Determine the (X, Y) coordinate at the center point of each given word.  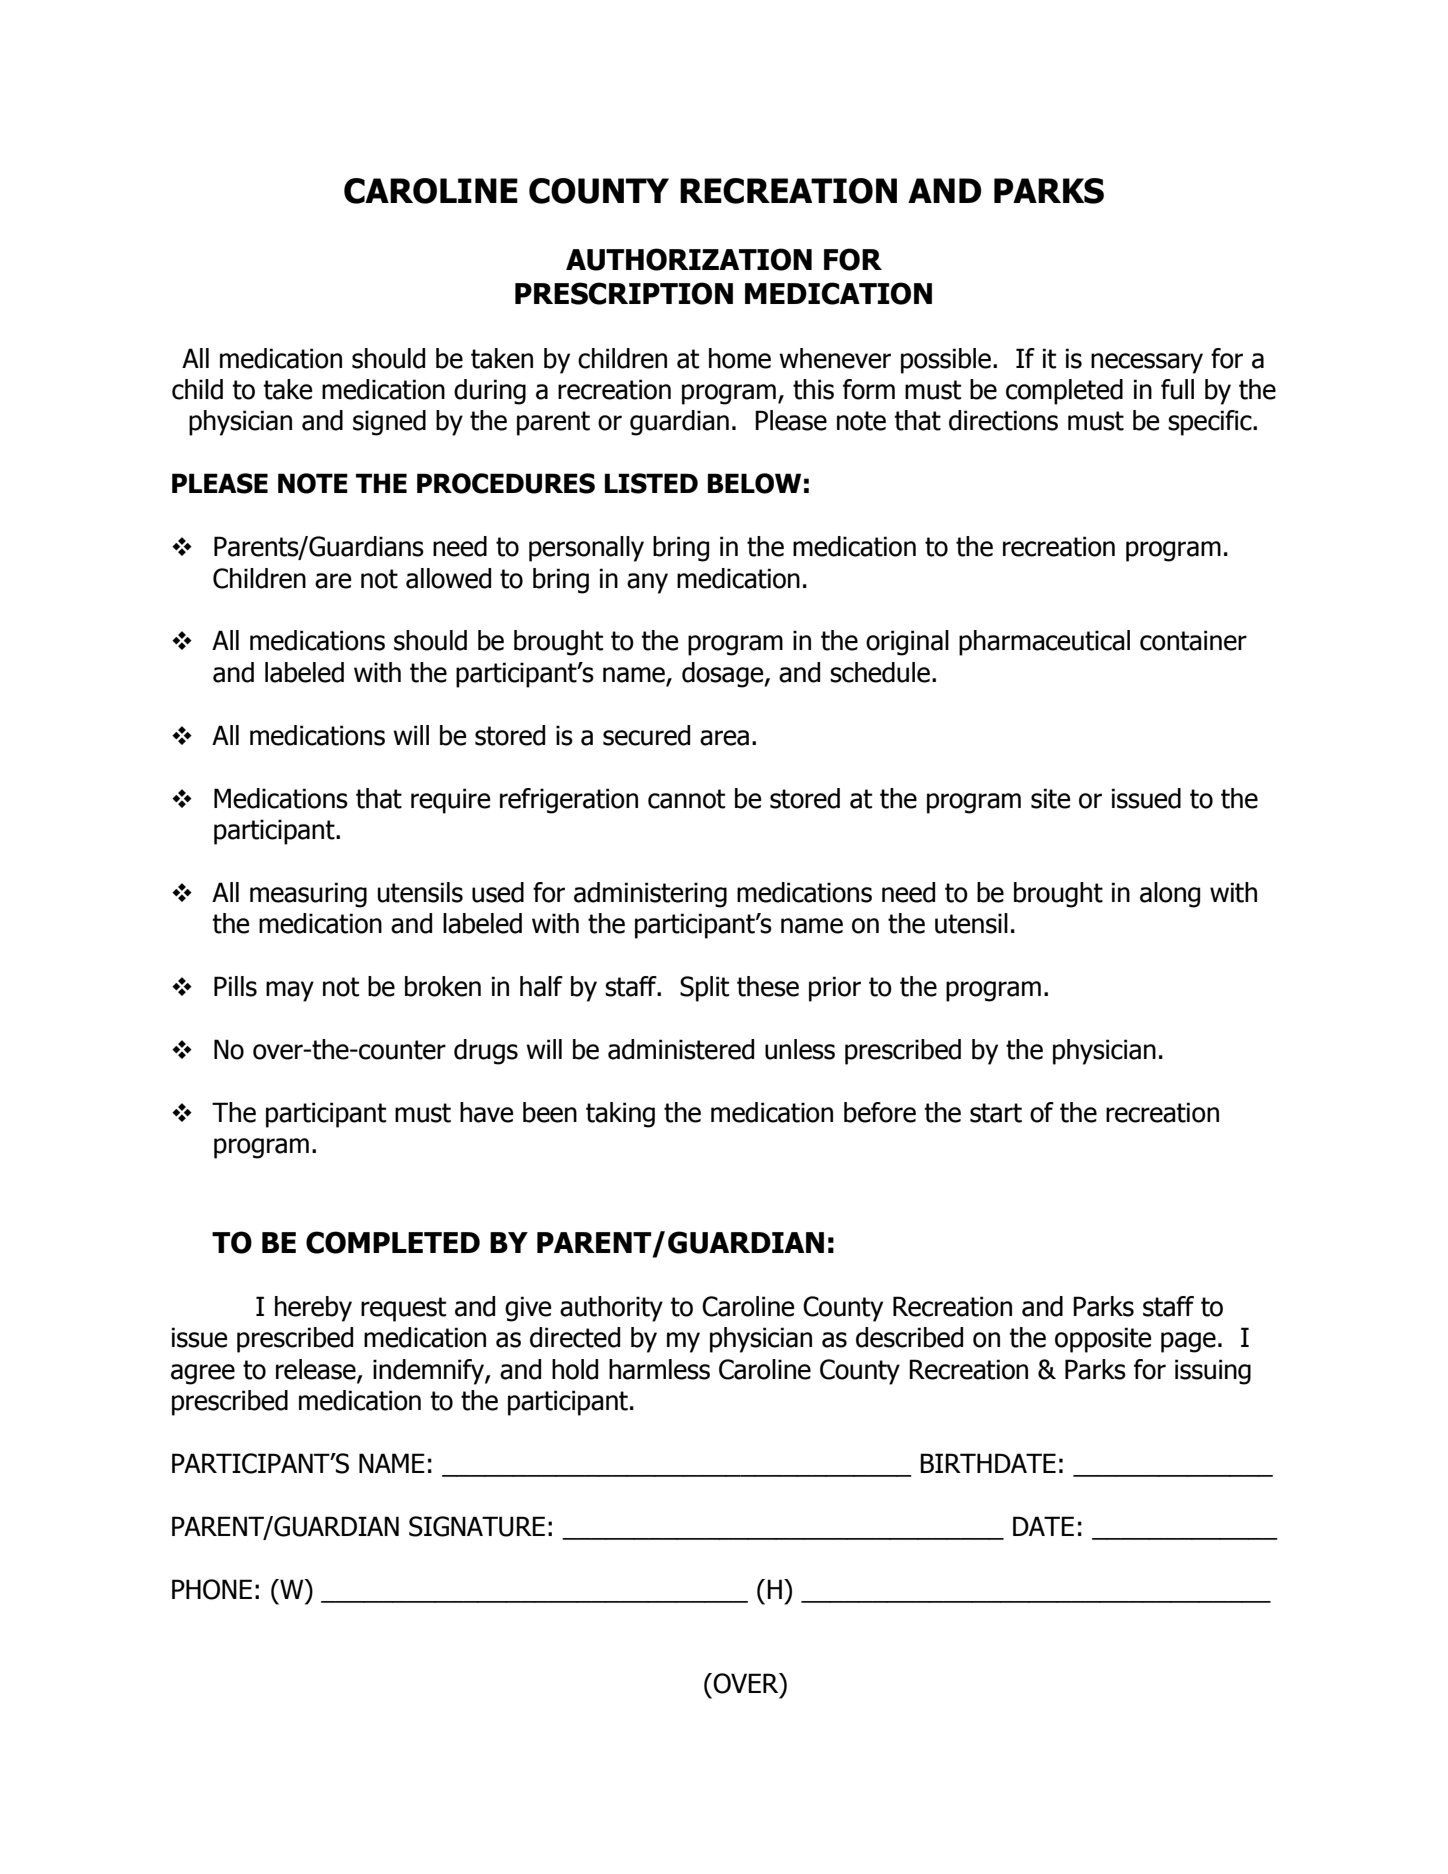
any (647, 583)
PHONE (212, 1589)
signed (389, 423)
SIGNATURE (477, 1526)
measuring (308, 895)
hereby (313, 1309)
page (1188, 1342)
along (1170, 895)
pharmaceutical (1044, 643)
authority (611, 1309)
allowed (448, 578)
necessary (1147, 363)
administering (650, 895)
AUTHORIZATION (689, 259)
